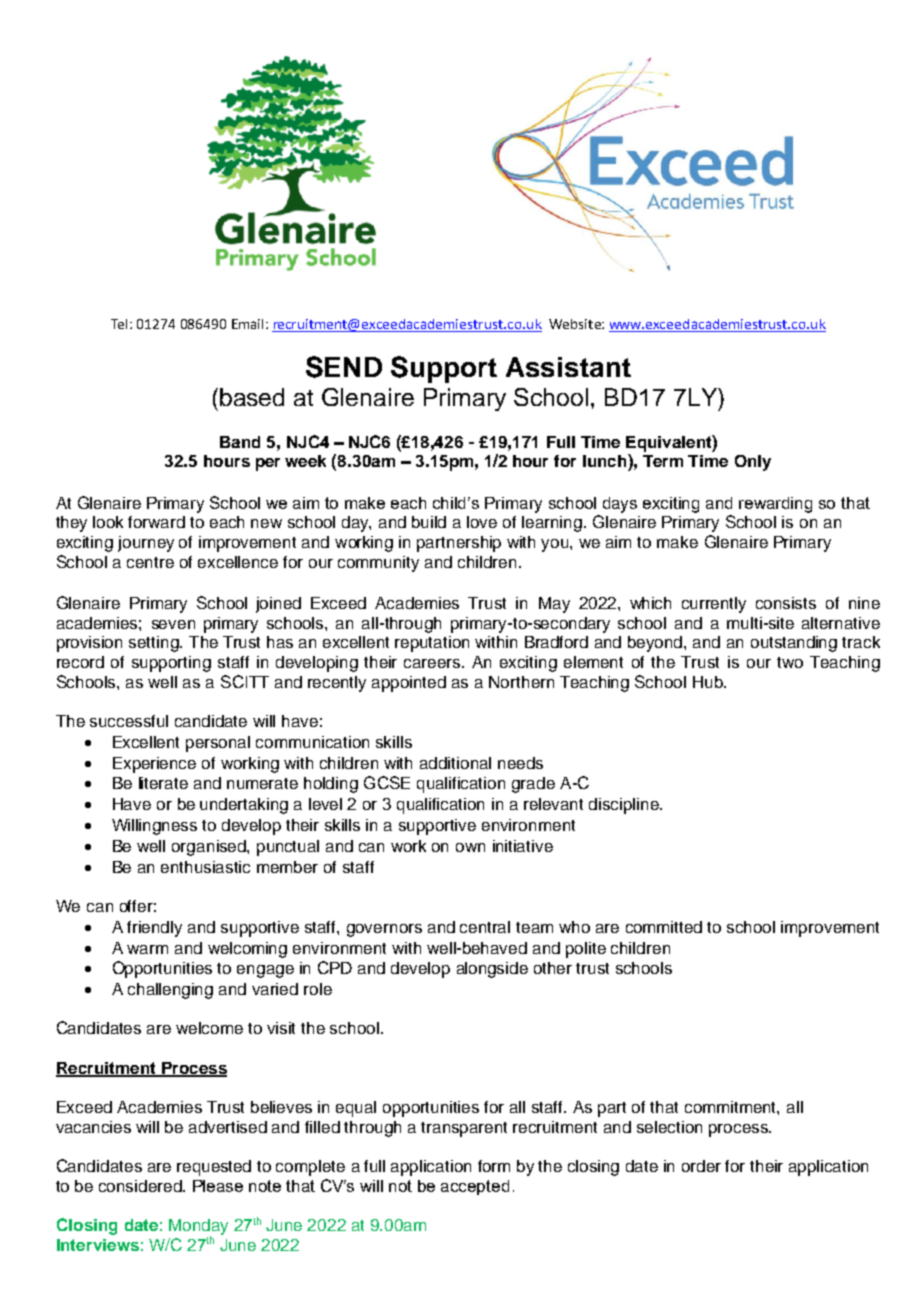 Image resolution: width=924 pixels, height=1308 pixels. I want to click on order, so click(701, 1166).
